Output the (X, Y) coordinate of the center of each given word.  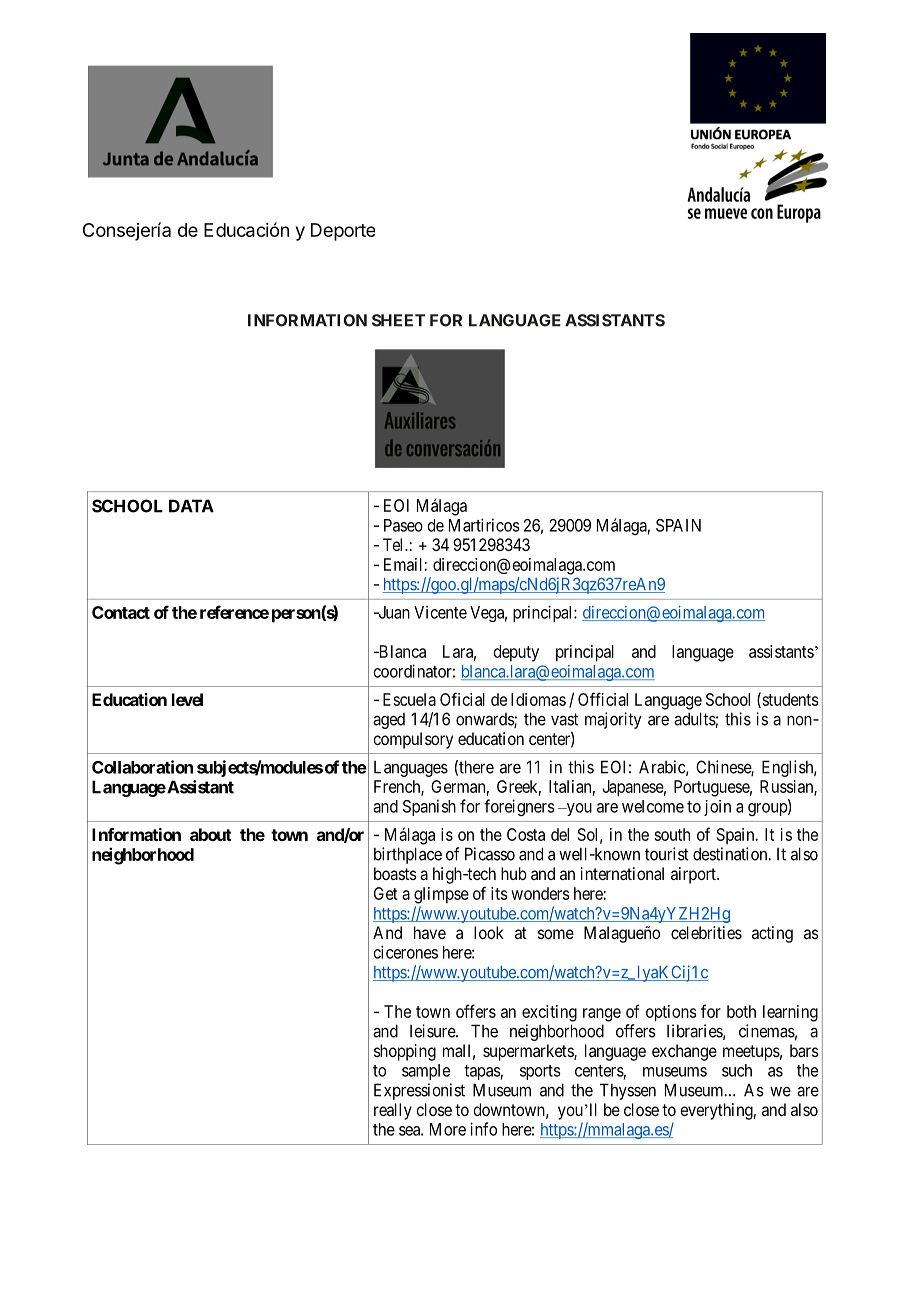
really (393, 1111)
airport (694, 875)
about (210, 834)
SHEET (398, 320)
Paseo (403, 525)
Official (603, 699)
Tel (394, 544)
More (448, 1129)
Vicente (440, 612)
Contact (121, 612)
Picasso (490, 854)
